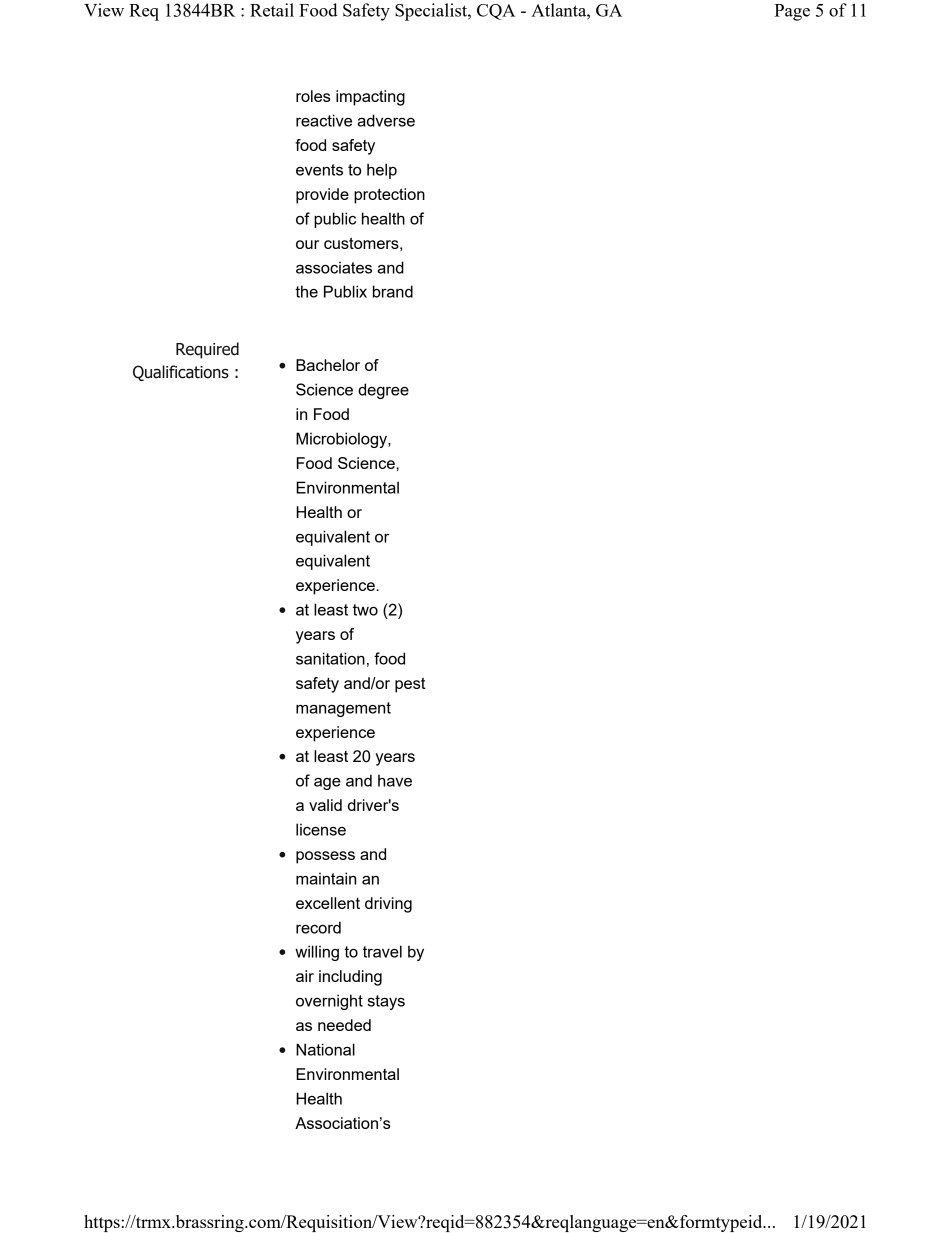 The height and width of the page is (1233, 952). Describe the element at coordinates (792, 12) in the page. I see `Page` at that location.
